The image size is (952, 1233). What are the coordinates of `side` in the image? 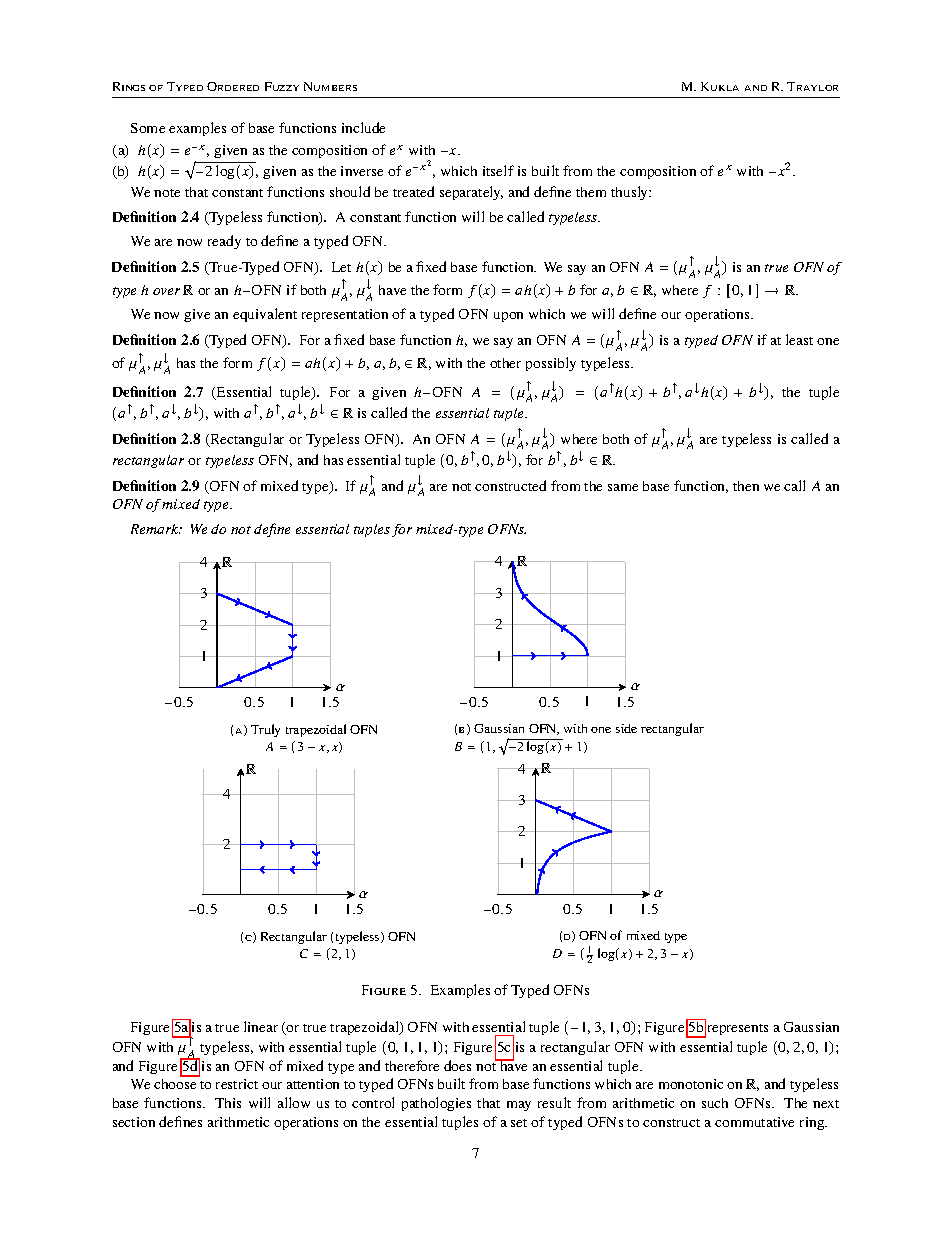 It's located at (626, 728).
